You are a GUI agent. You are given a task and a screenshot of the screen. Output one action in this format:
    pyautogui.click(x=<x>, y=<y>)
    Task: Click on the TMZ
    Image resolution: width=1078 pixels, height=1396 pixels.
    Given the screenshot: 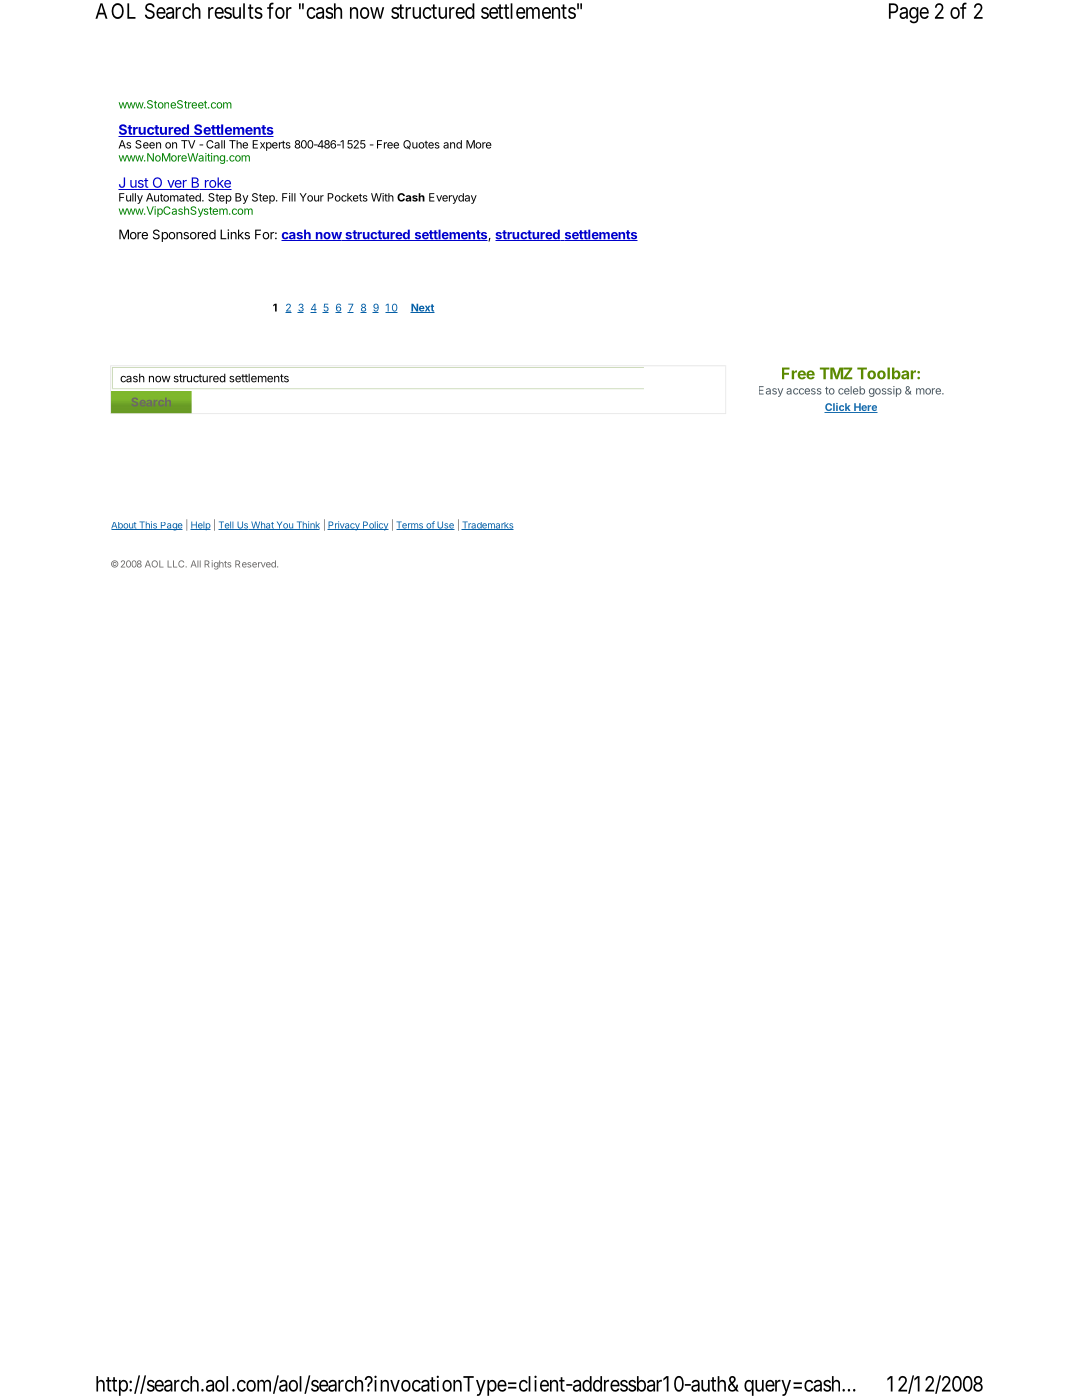 What is the action you would take?
    pyautogui.click(x=836, y=373)
